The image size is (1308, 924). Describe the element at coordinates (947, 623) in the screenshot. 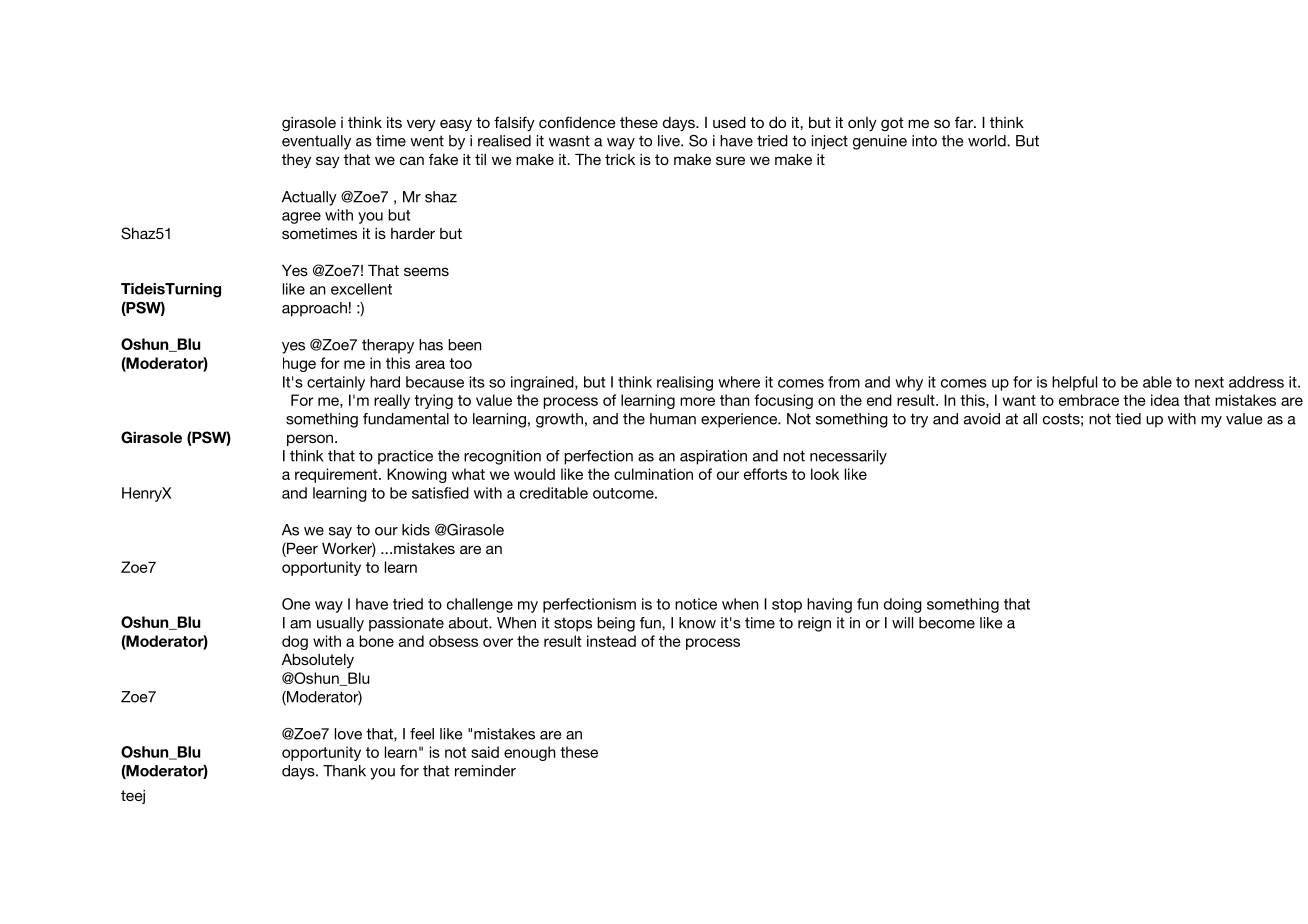

I see `become` at that location.
